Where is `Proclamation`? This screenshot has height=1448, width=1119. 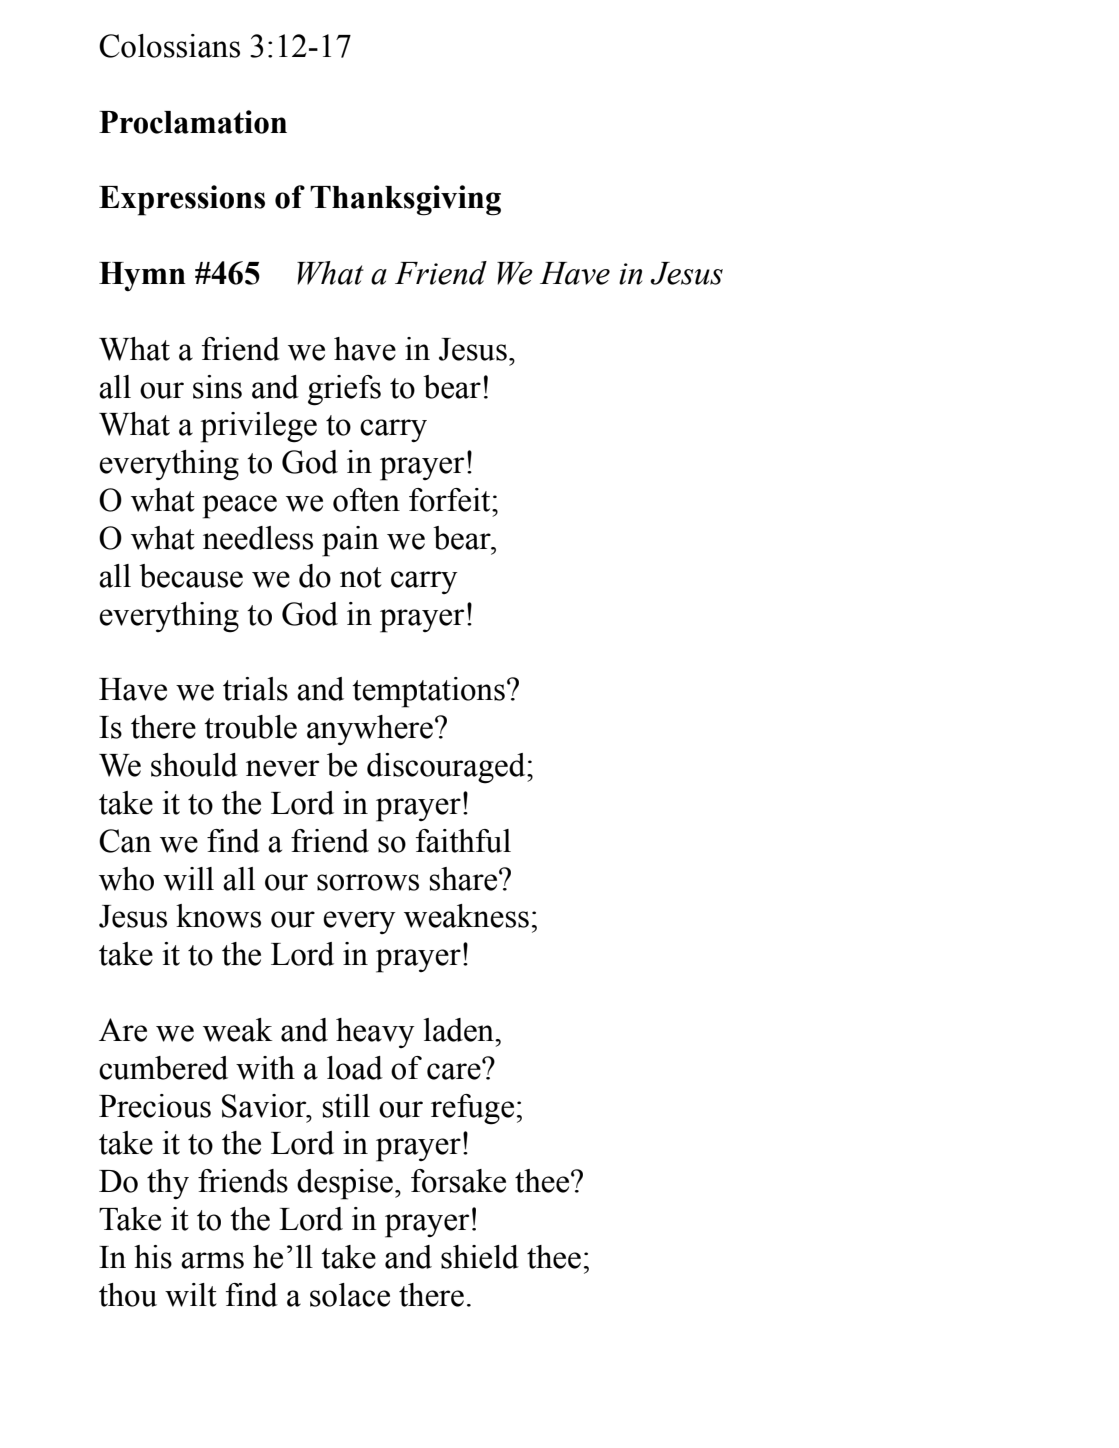 Proclamation is located at coordinates (193, 122).
